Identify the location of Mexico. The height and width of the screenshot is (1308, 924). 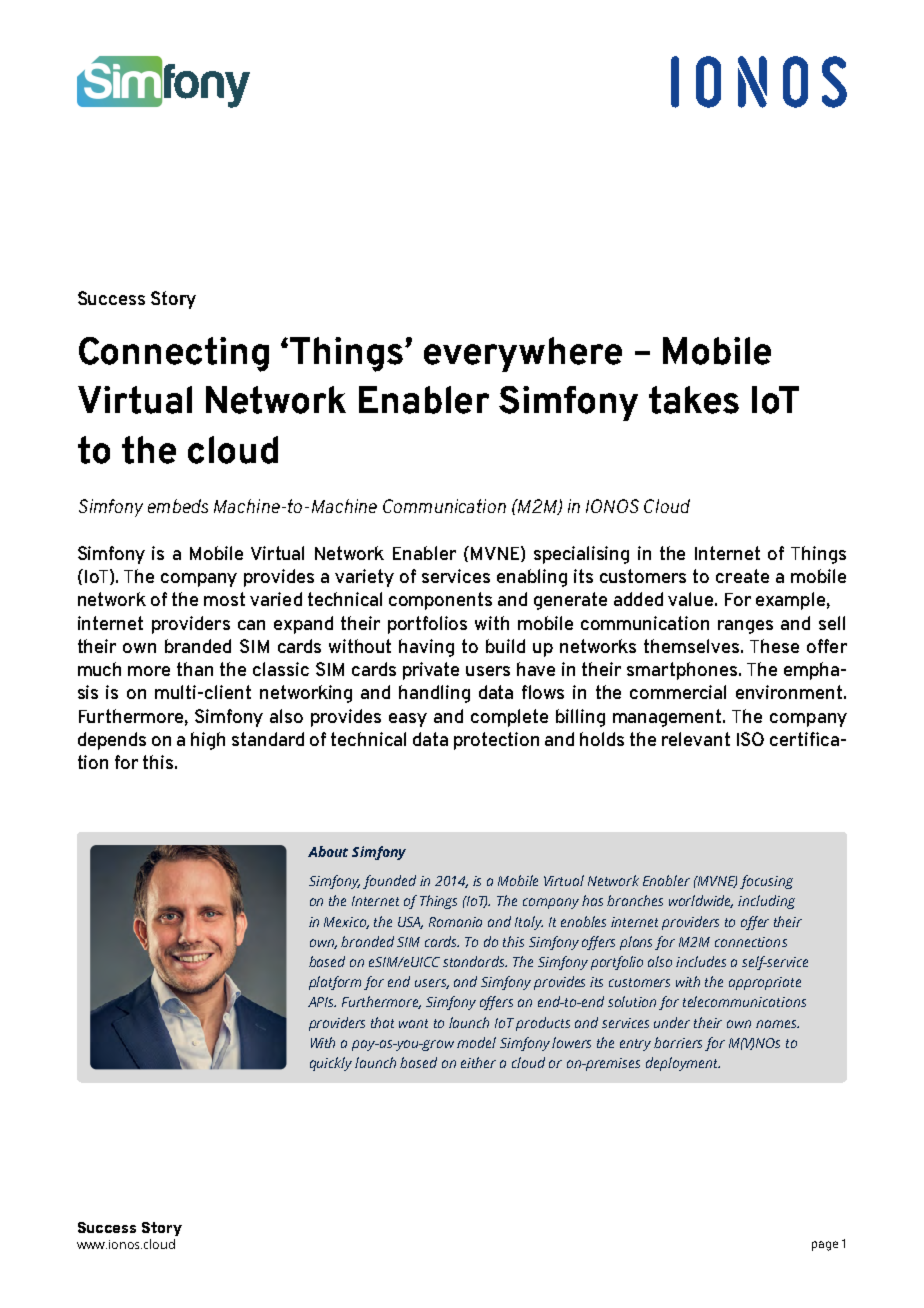
(346, 923).
